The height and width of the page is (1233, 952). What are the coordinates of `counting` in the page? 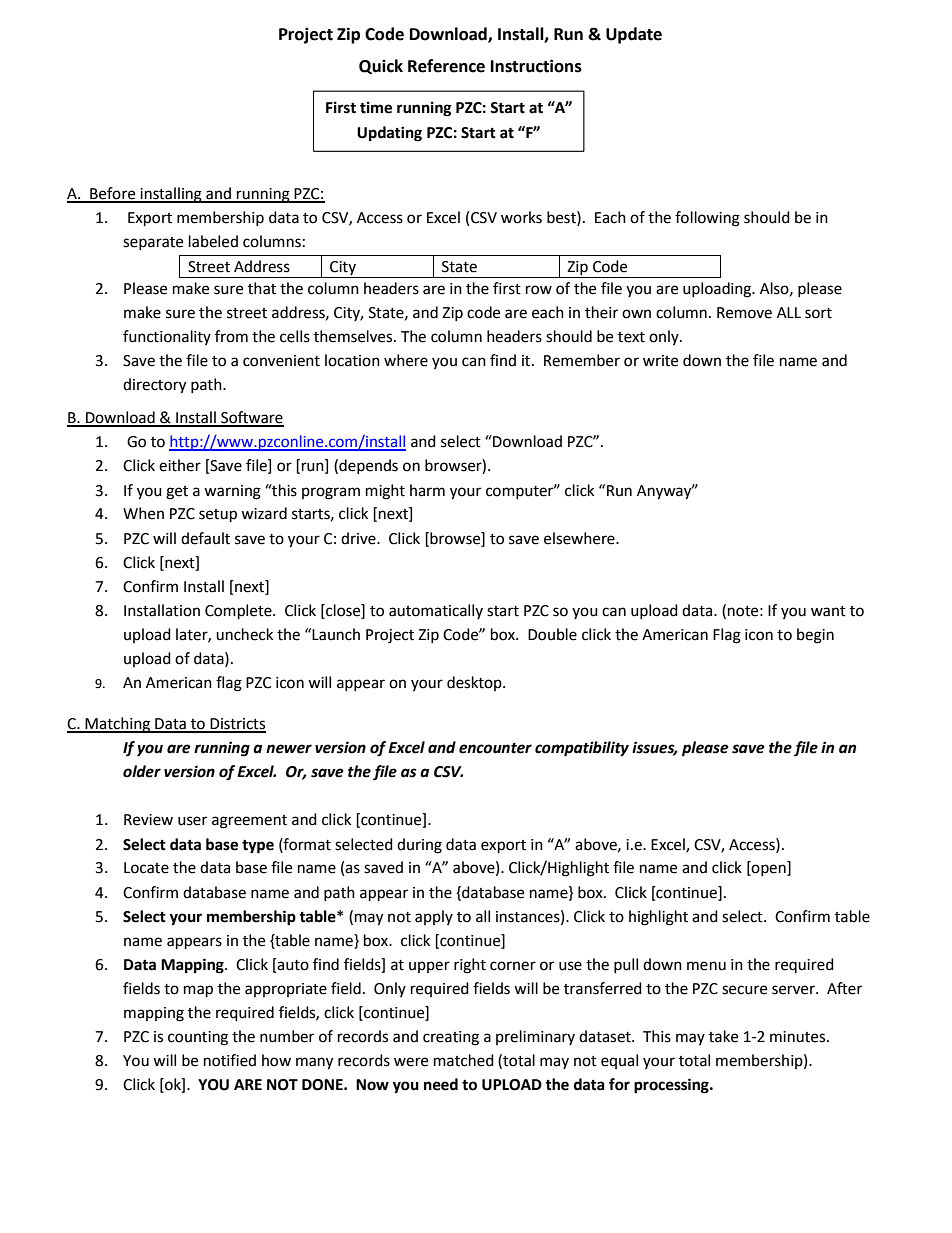 It's located at (198, 1038).
